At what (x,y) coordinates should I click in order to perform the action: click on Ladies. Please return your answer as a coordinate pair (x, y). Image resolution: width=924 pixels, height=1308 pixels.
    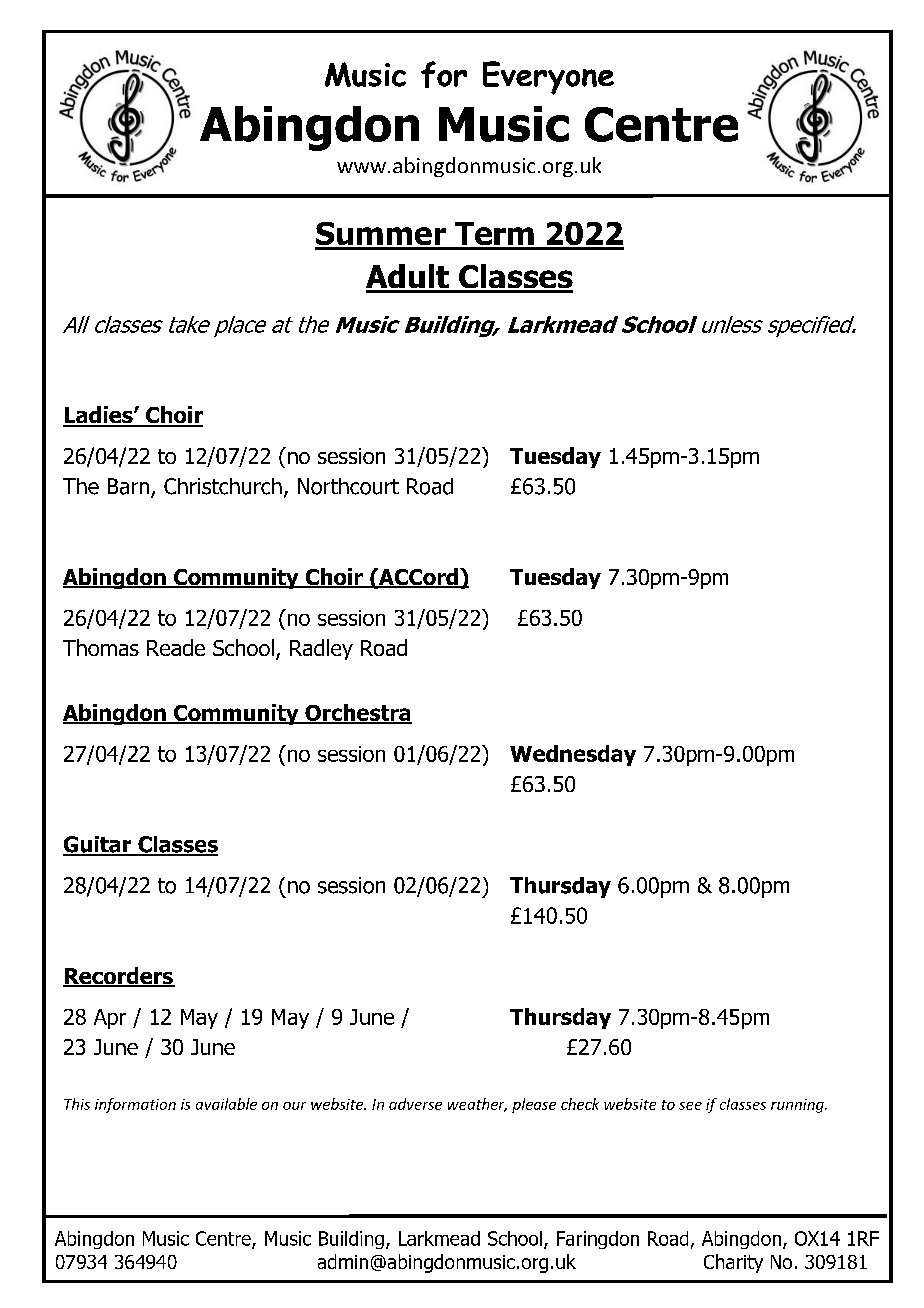
    Looking at the image, I should click on (99, 416).
